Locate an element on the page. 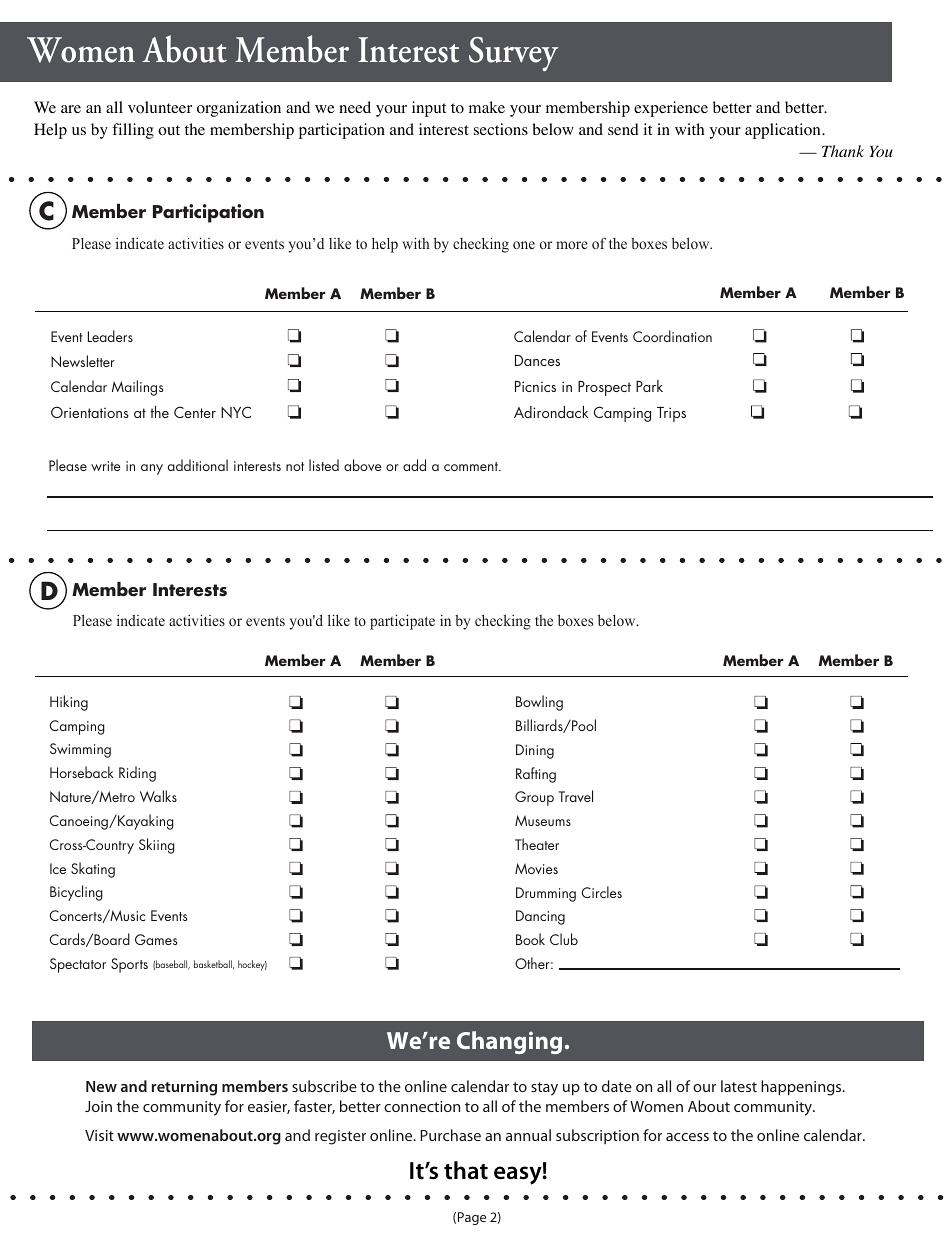 This document has height=1233, width=952. input is located at coordinates (429, 109).
